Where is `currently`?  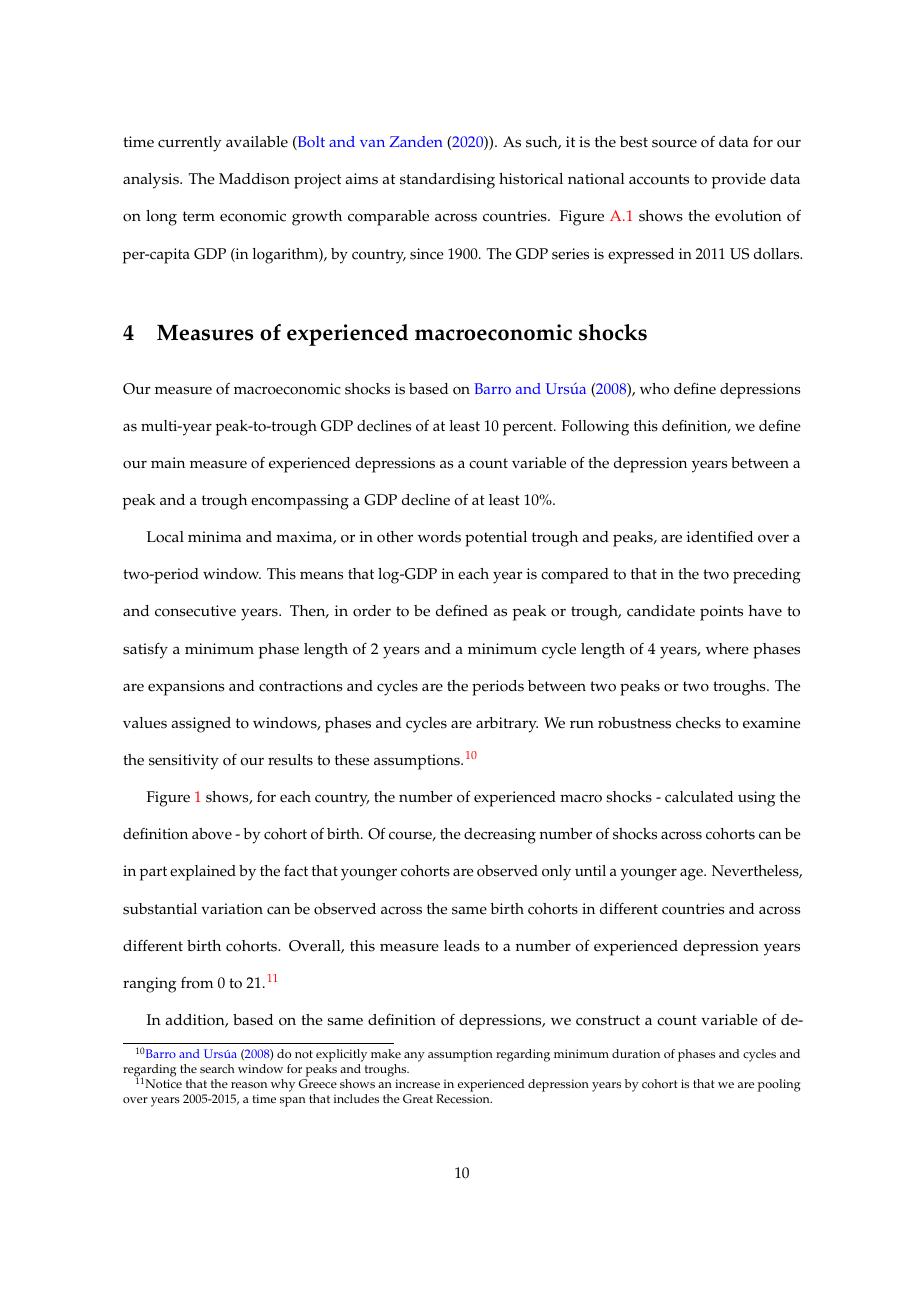
currently is located at coordinates (190, 144).
